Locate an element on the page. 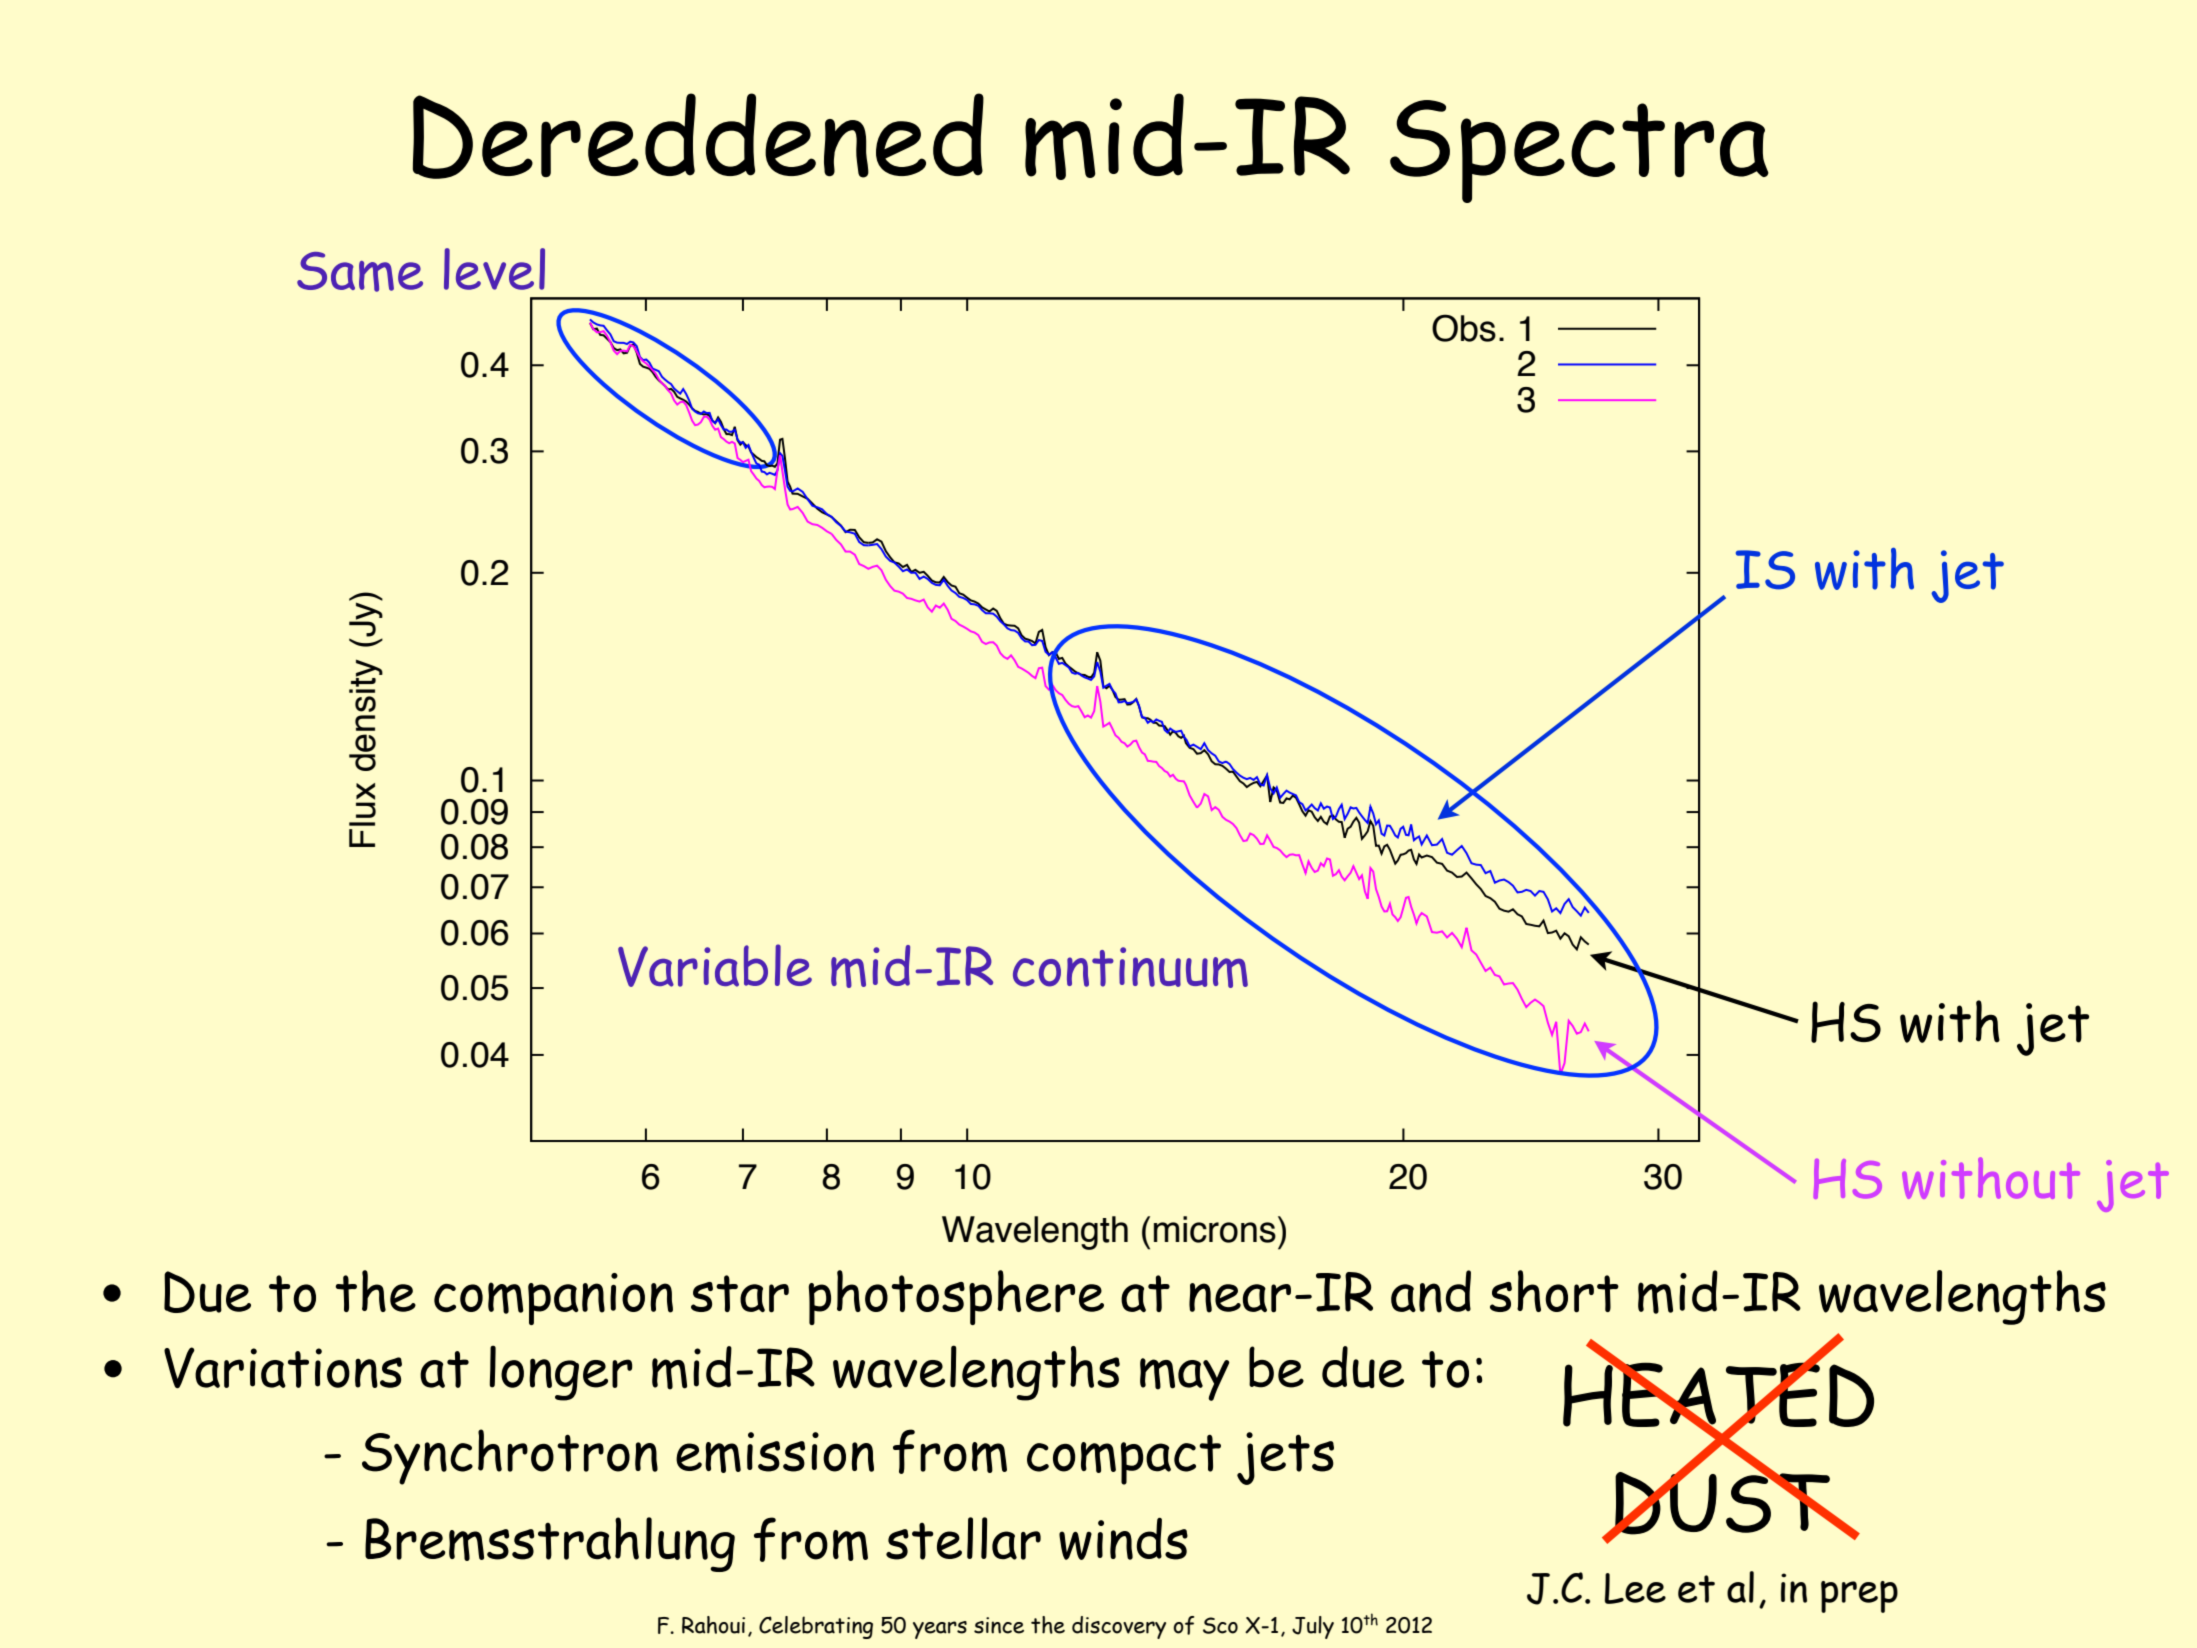 The height and width of the image is (1648, 2197). Obs is located at coordinates (1464, 328).
